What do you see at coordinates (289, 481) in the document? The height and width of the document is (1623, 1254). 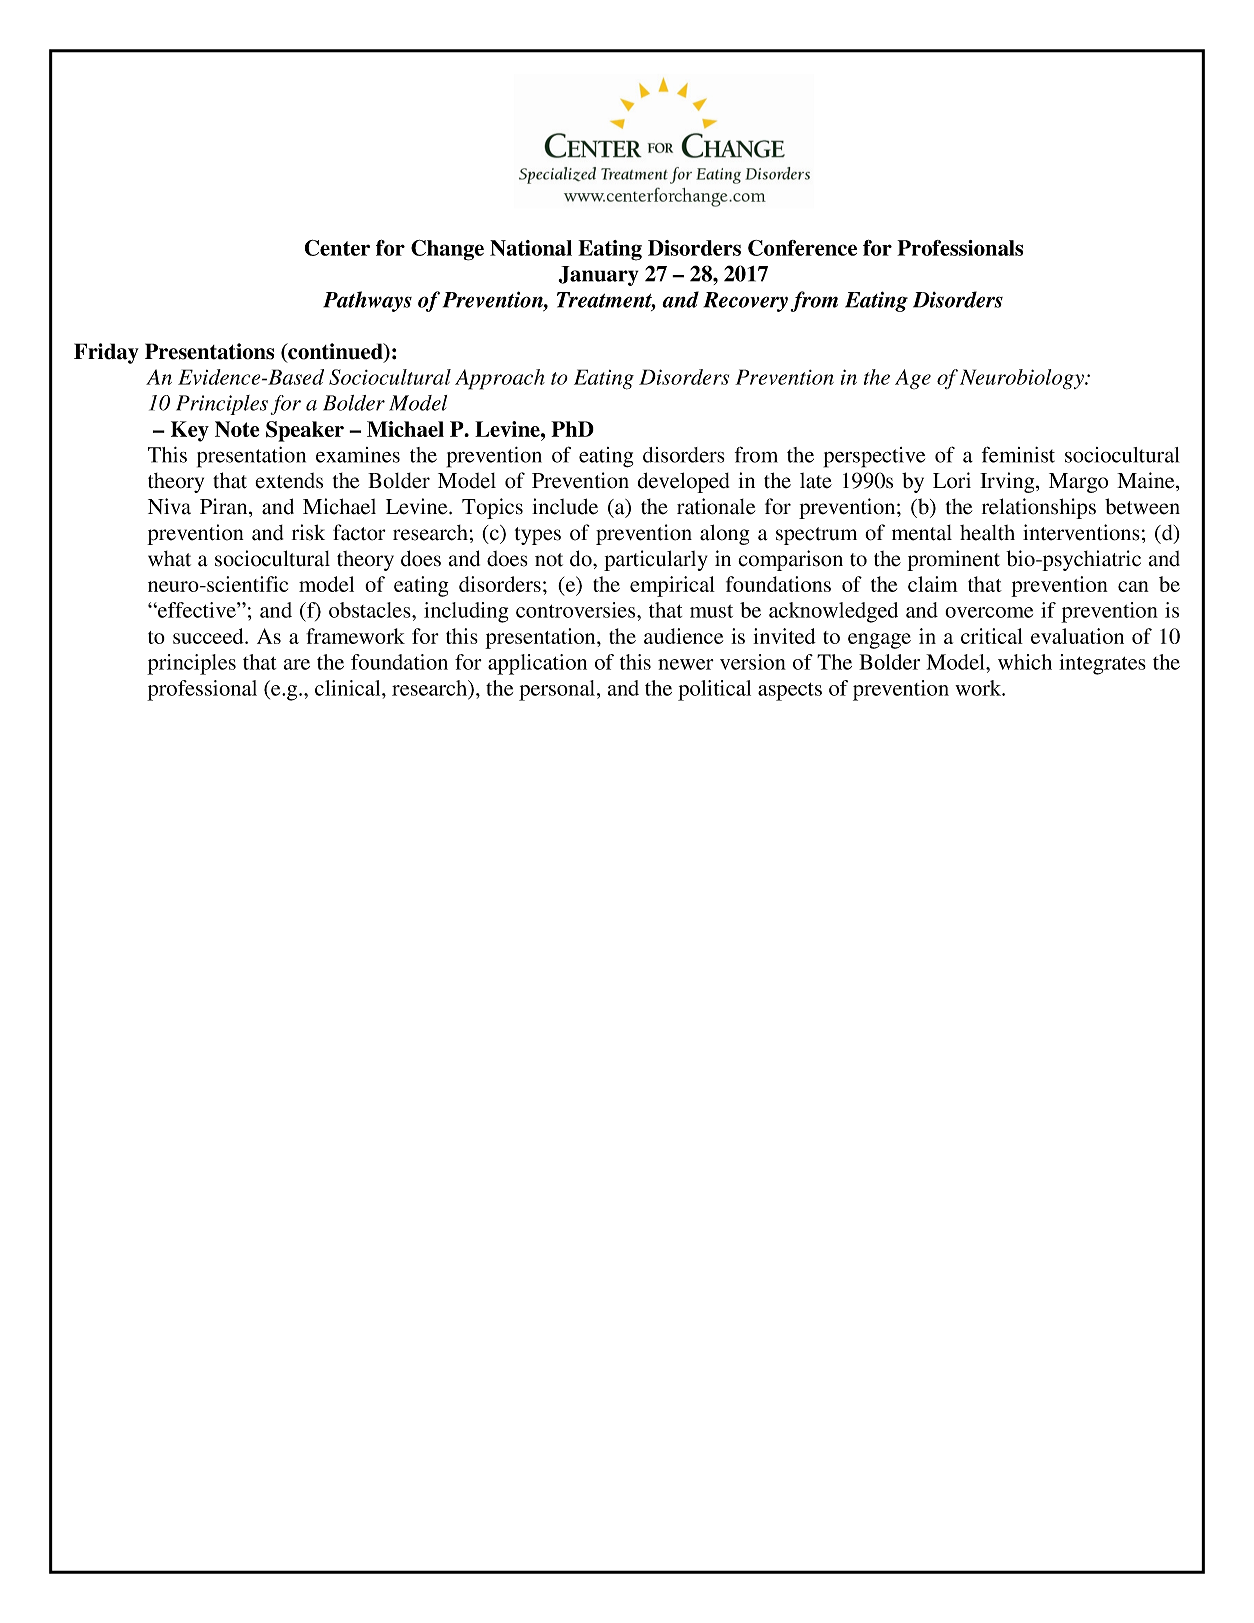 I see `extends` at bounding box center [289, 481].
